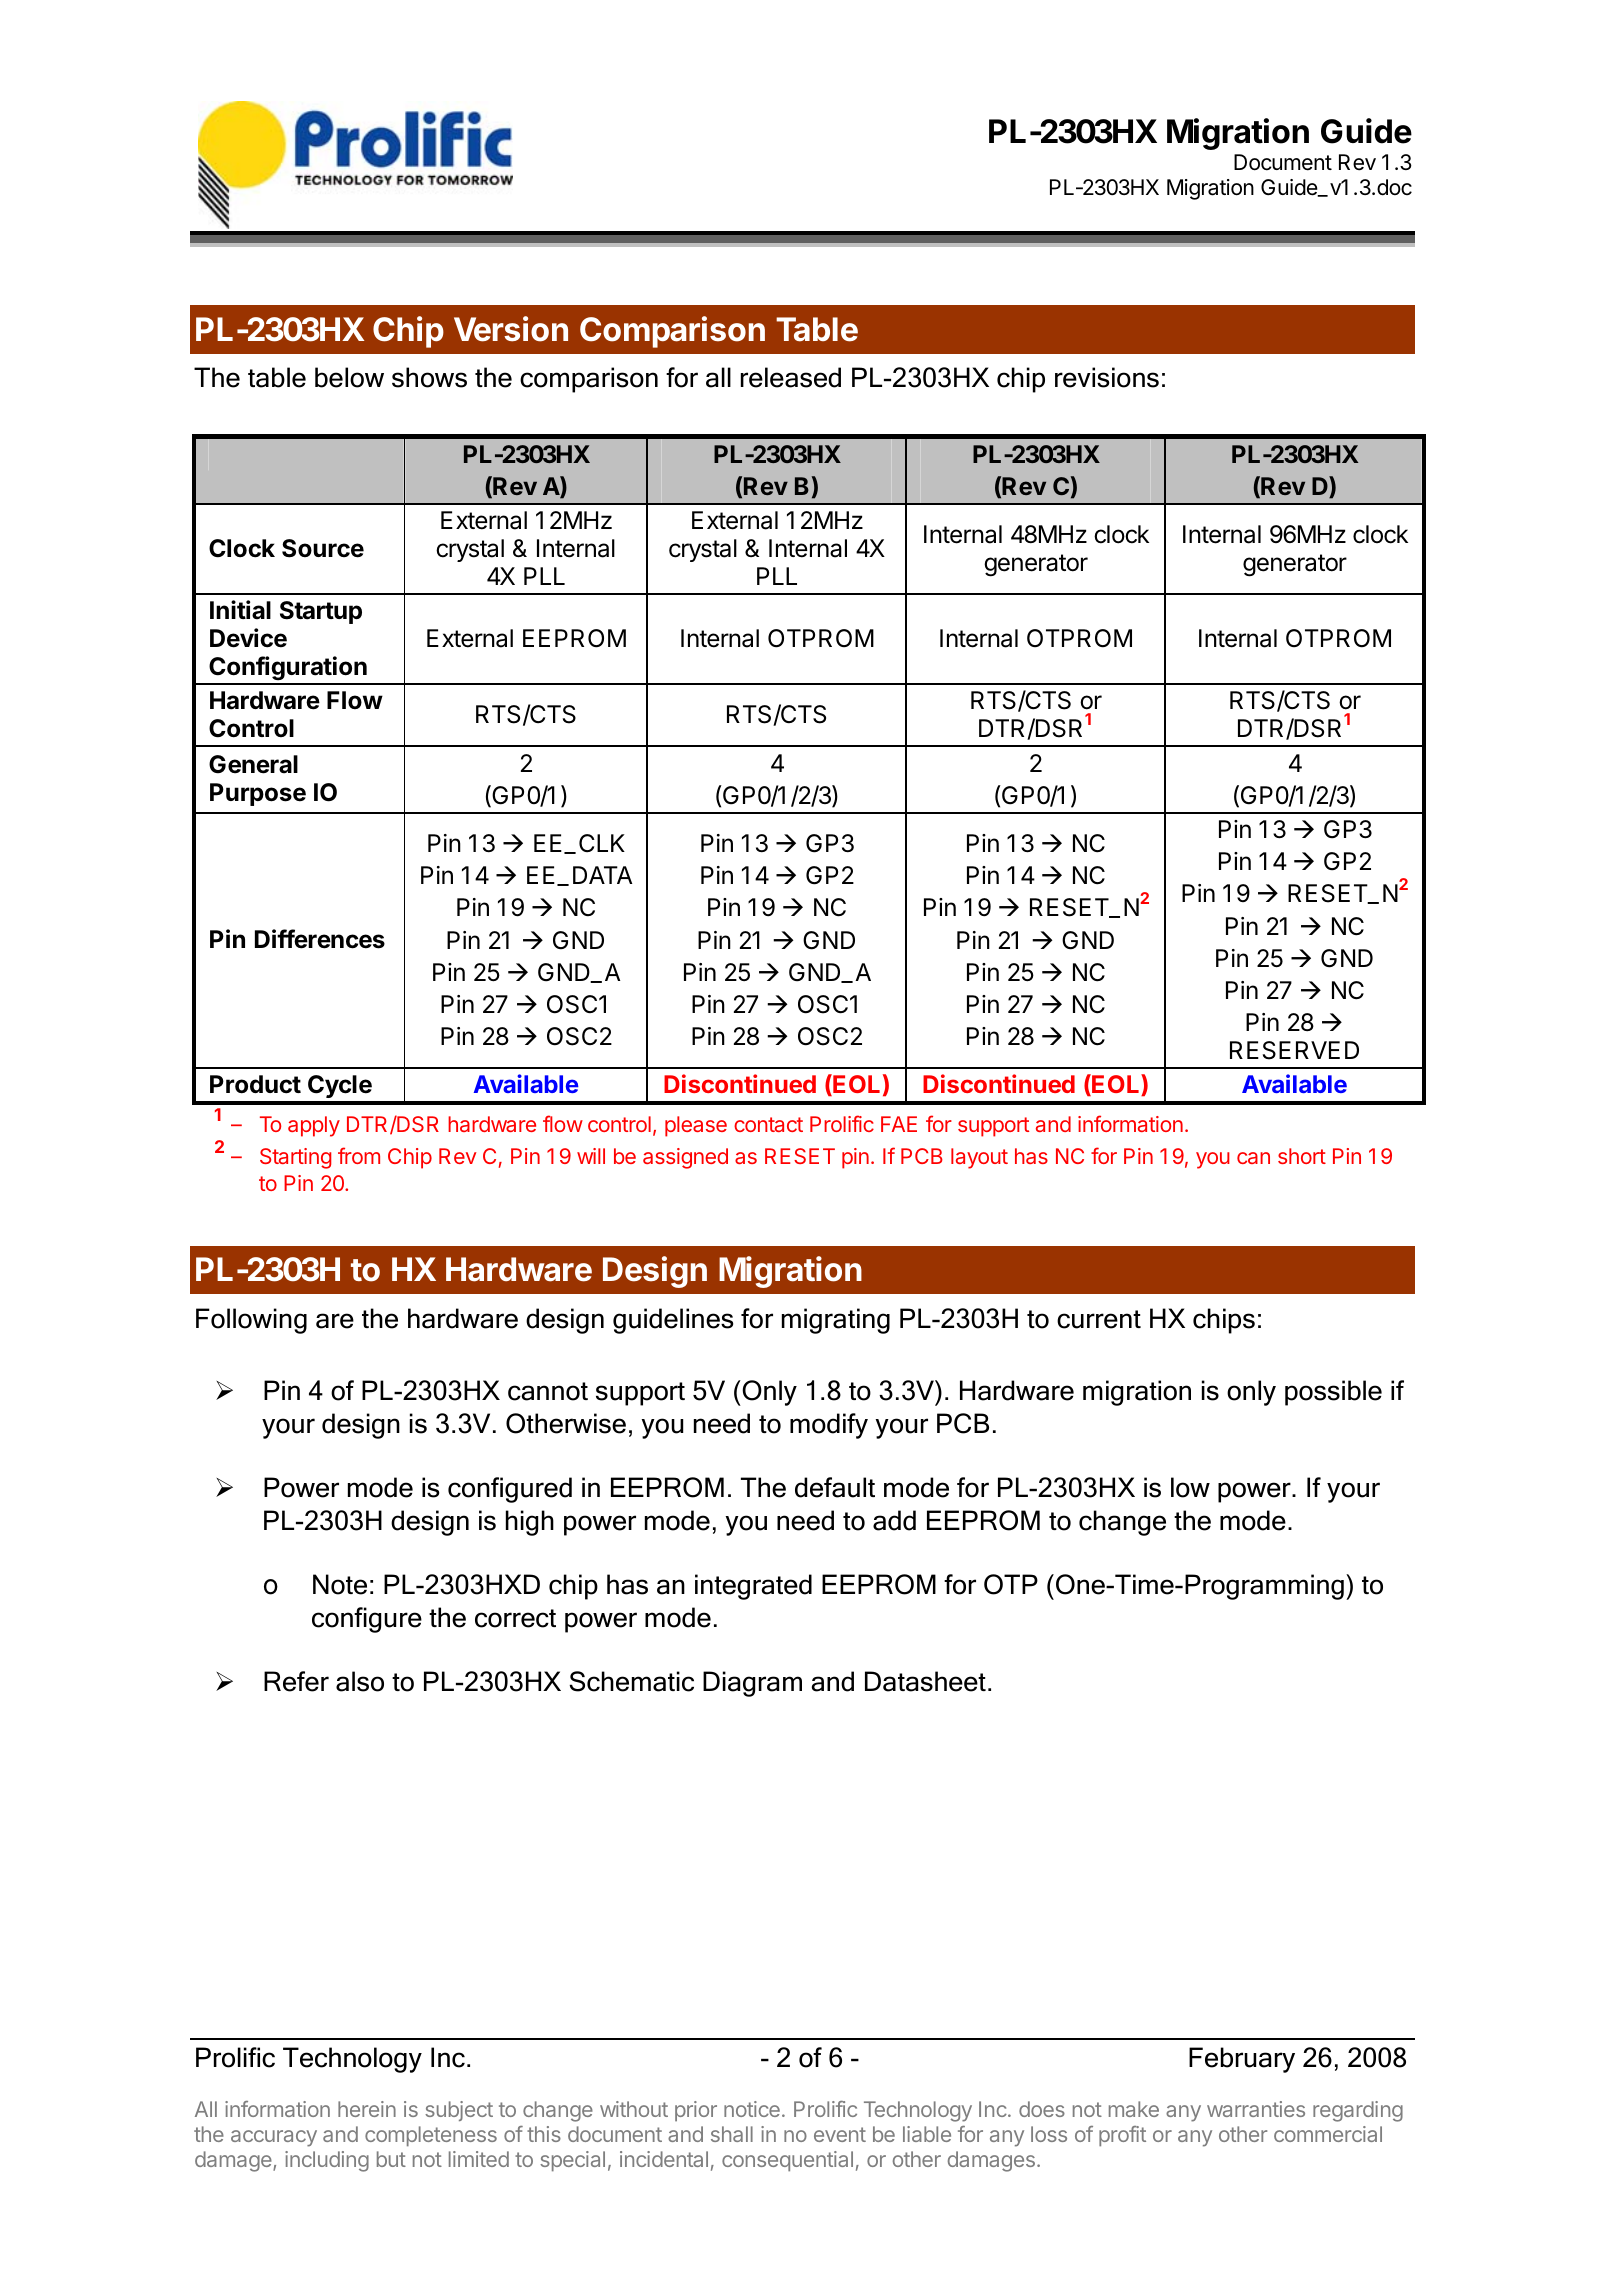 This screenshot has height=2270, width=1605. I want to click on Differences, so click(320, 939).
